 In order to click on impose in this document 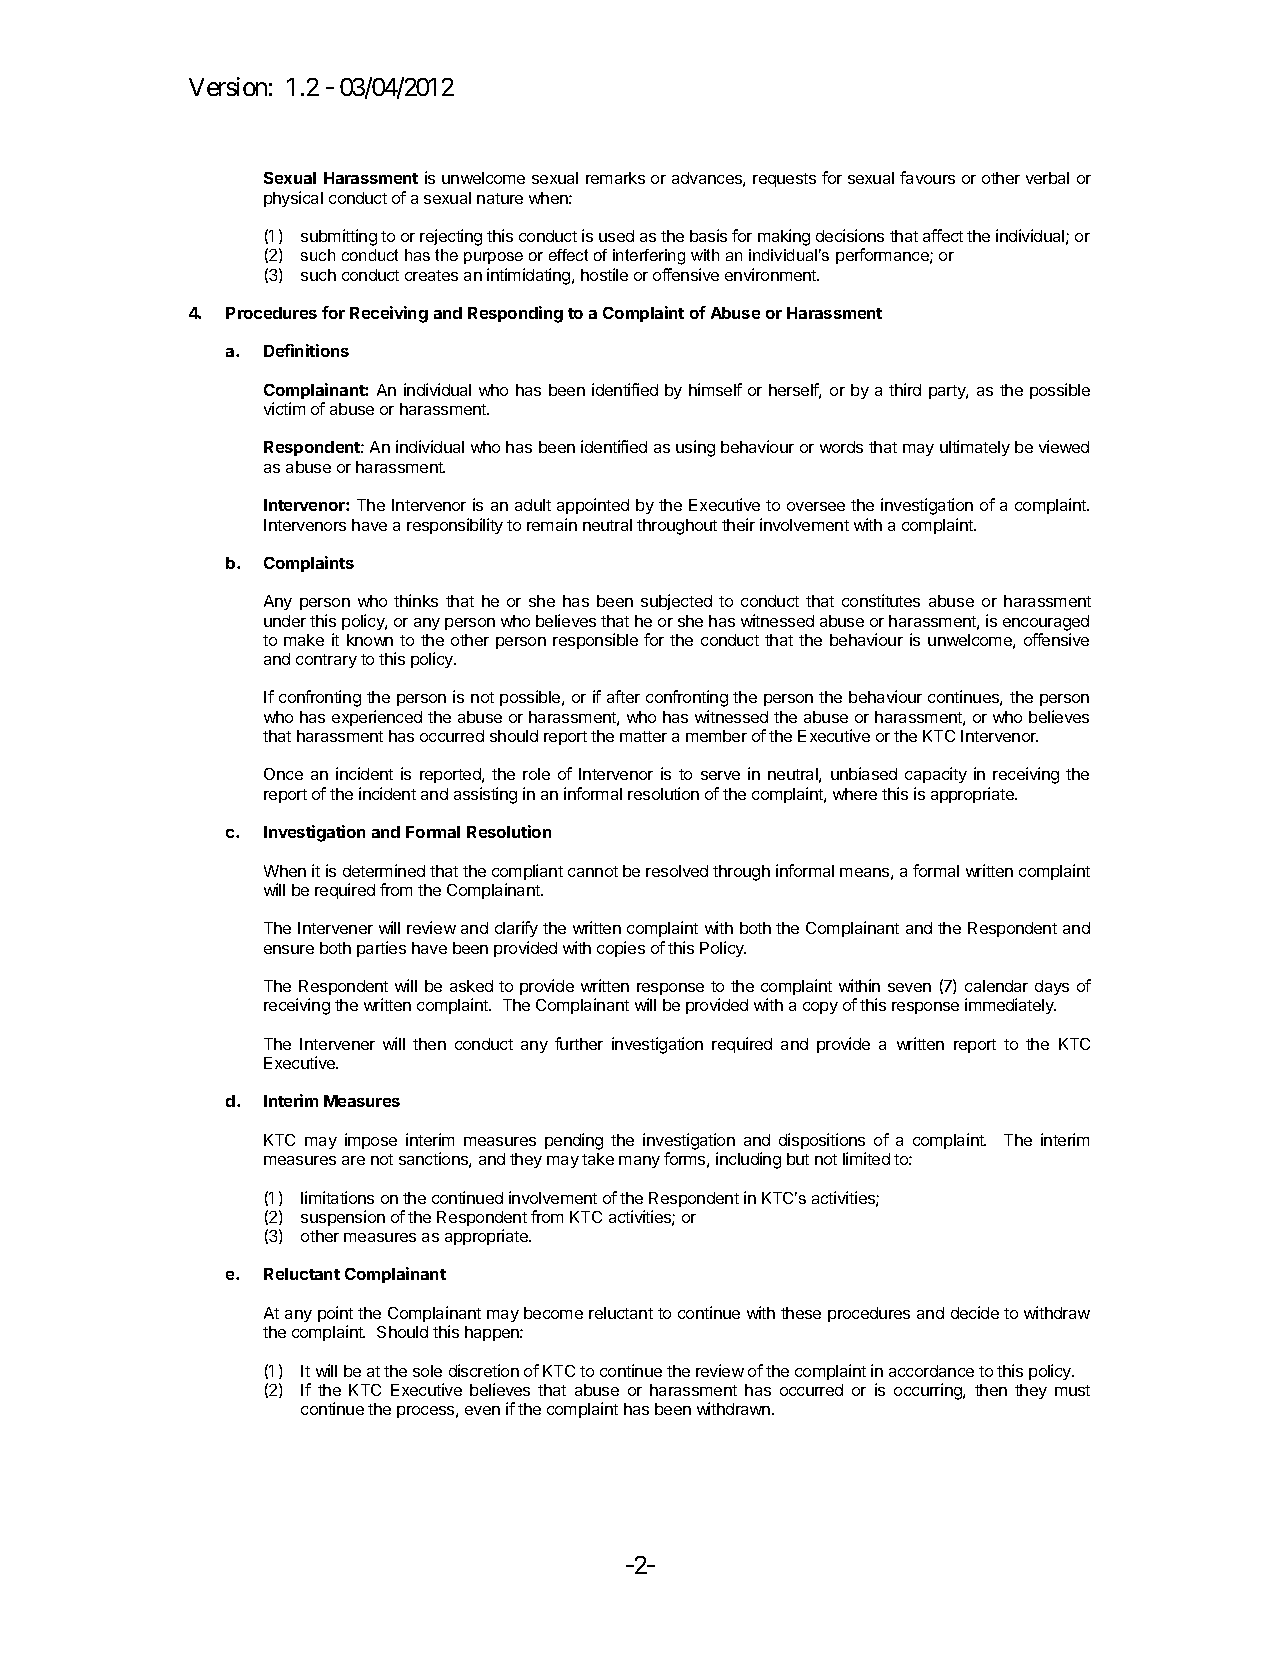, I will do `click(371, 1141)`.
